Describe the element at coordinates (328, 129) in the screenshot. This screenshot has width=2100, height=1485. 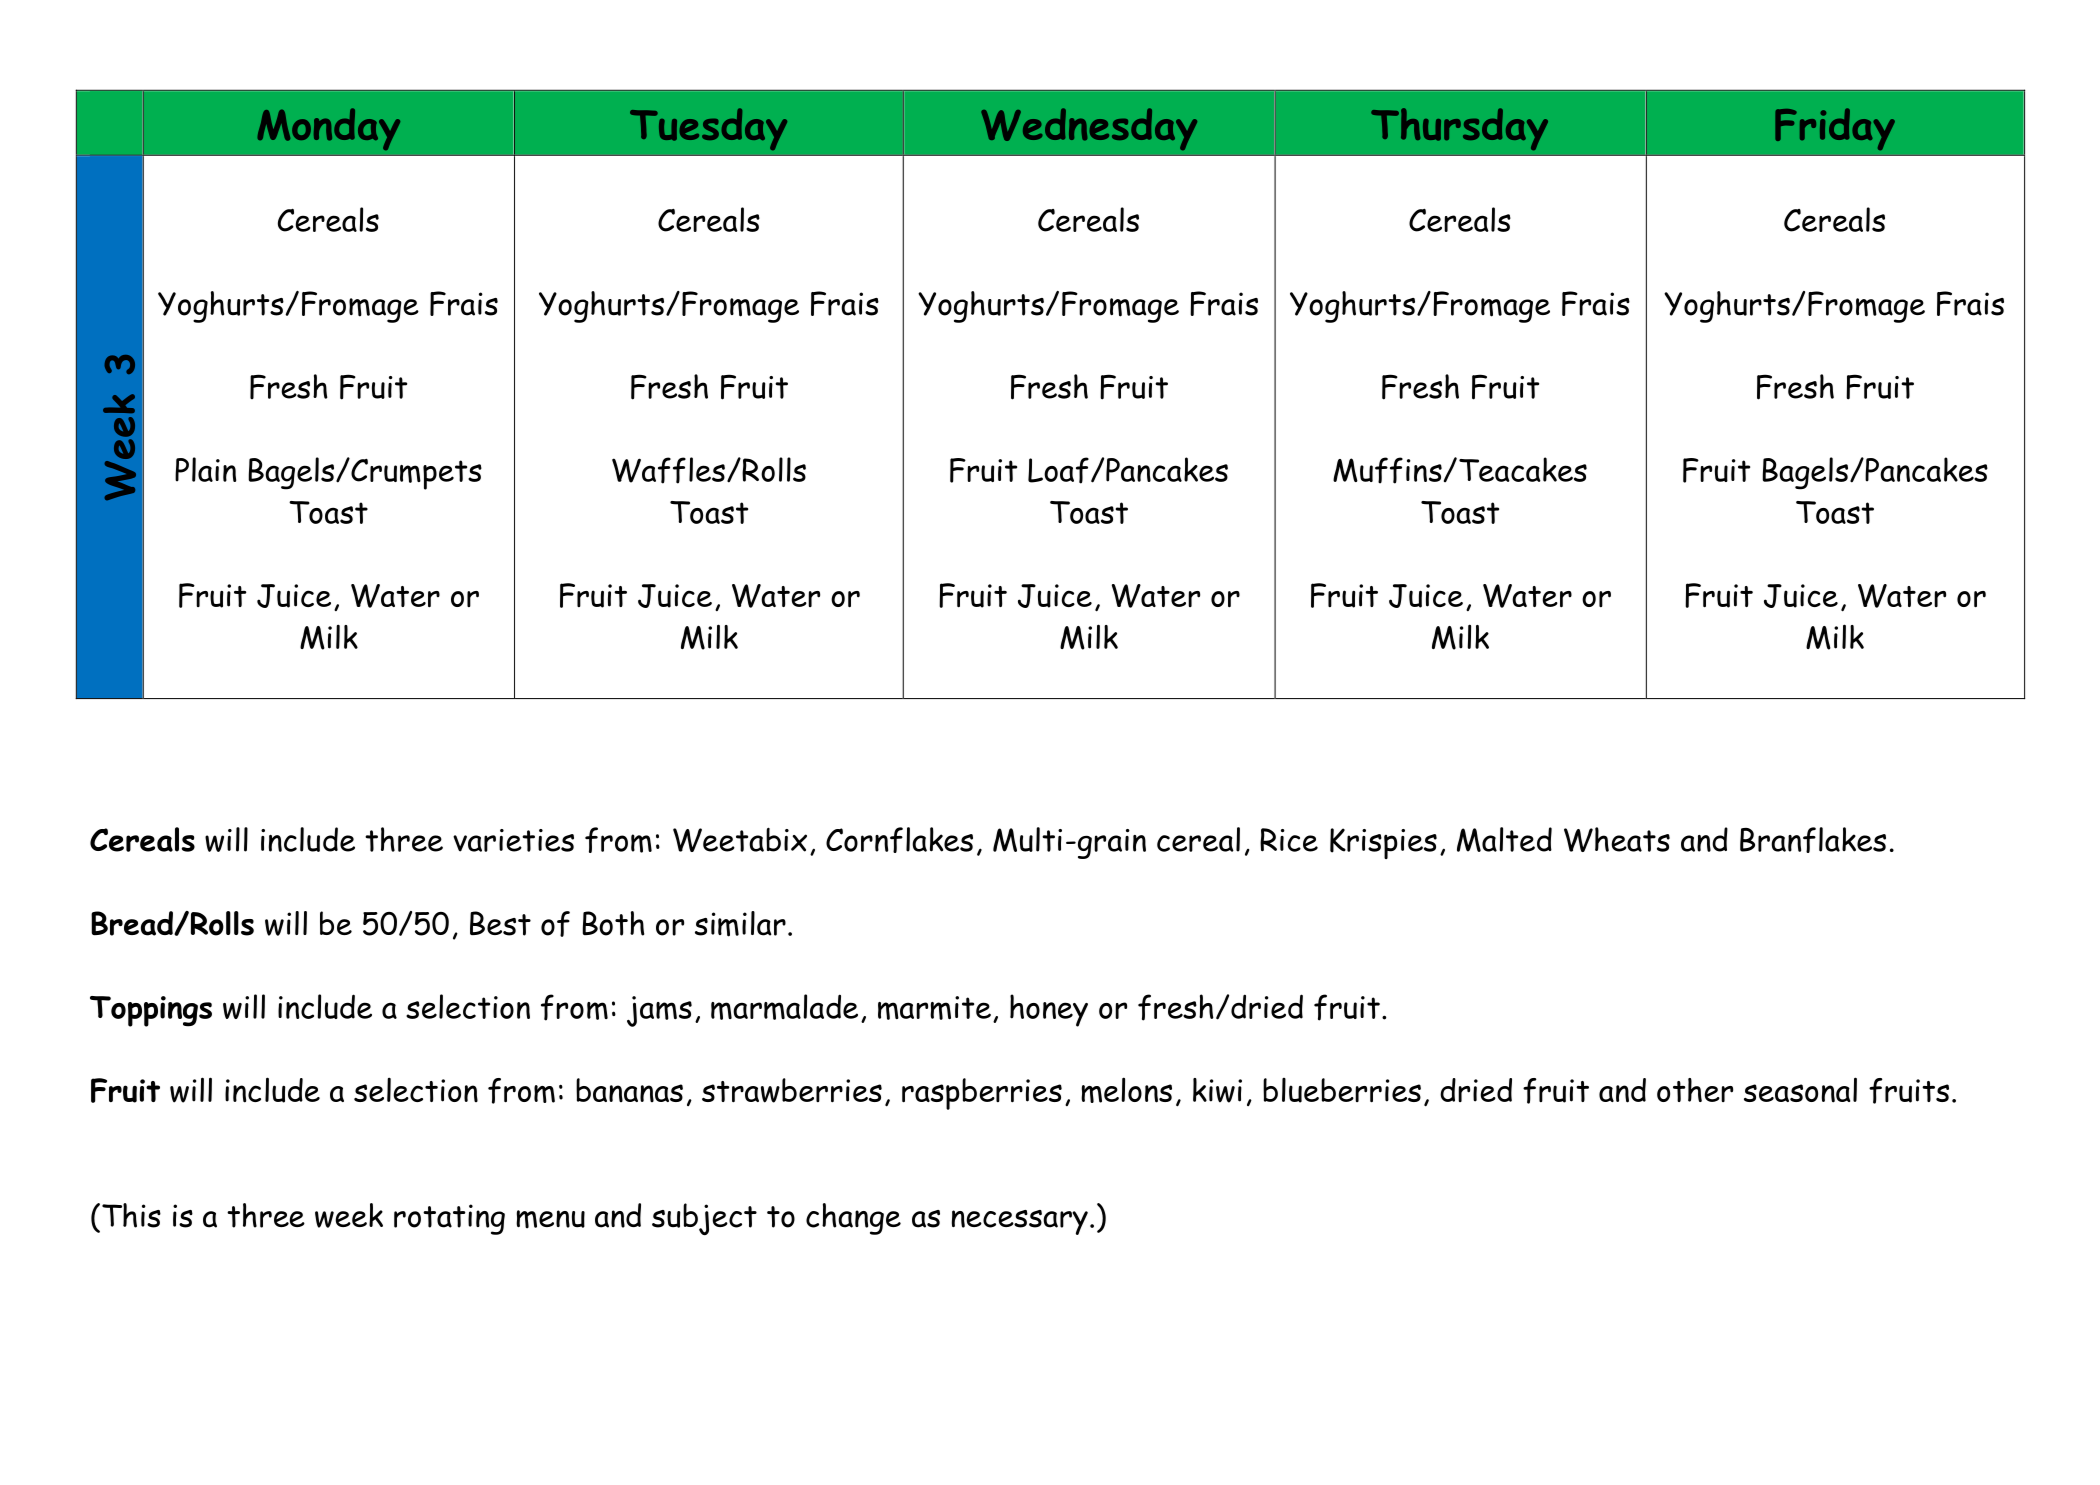
I see `Monday` at that location.
